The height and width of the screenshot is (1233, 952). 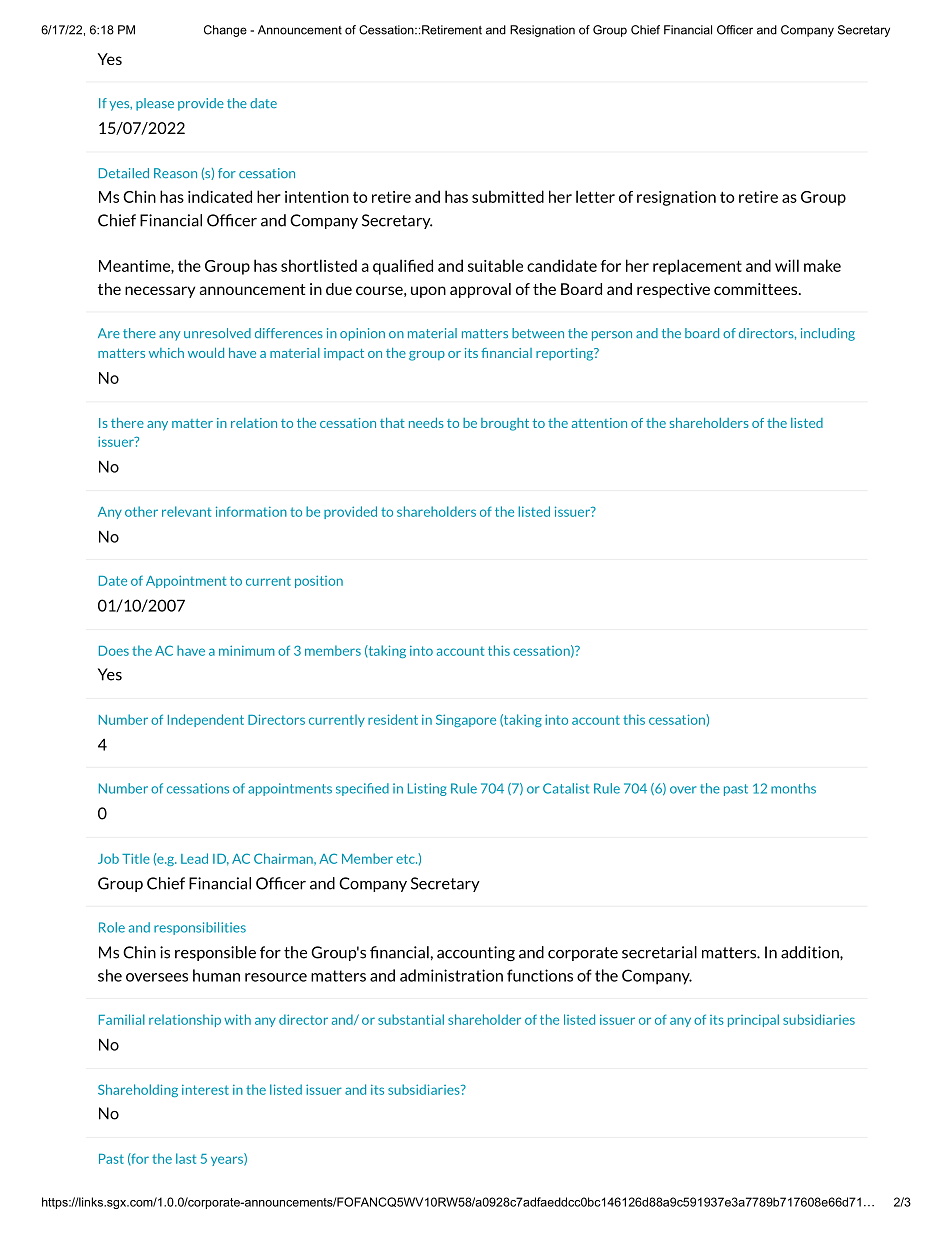 I want to click on substantial, so click(x=411, y=1019).
